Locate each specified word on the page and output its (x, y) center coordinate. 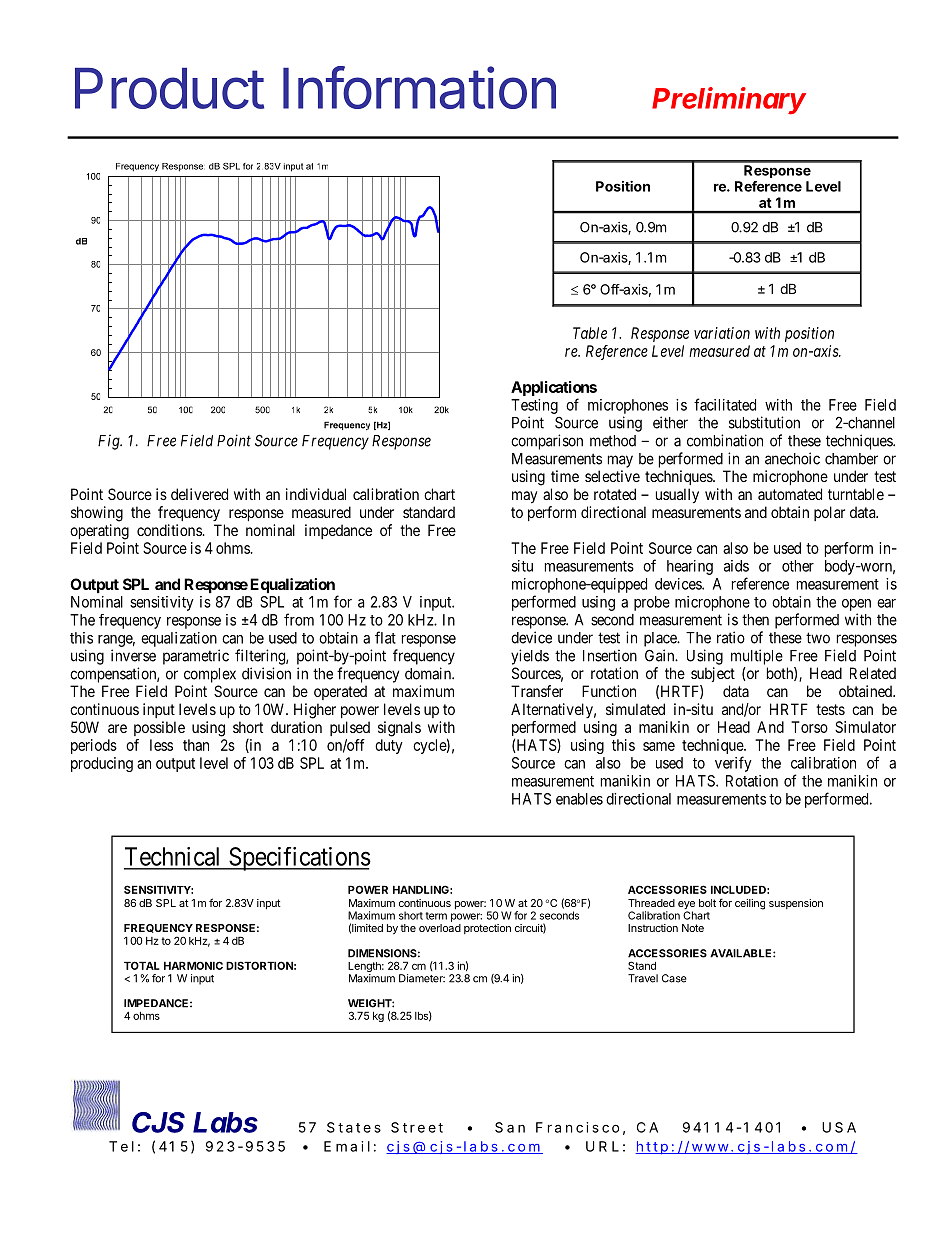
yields (530, 657)
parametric (196, 657)
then (755, 620)
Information (419, 87)
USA (839, 1127)
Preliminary (729, 101)
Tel (121, 1146)
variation (722, 333)
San (510, 1127)
